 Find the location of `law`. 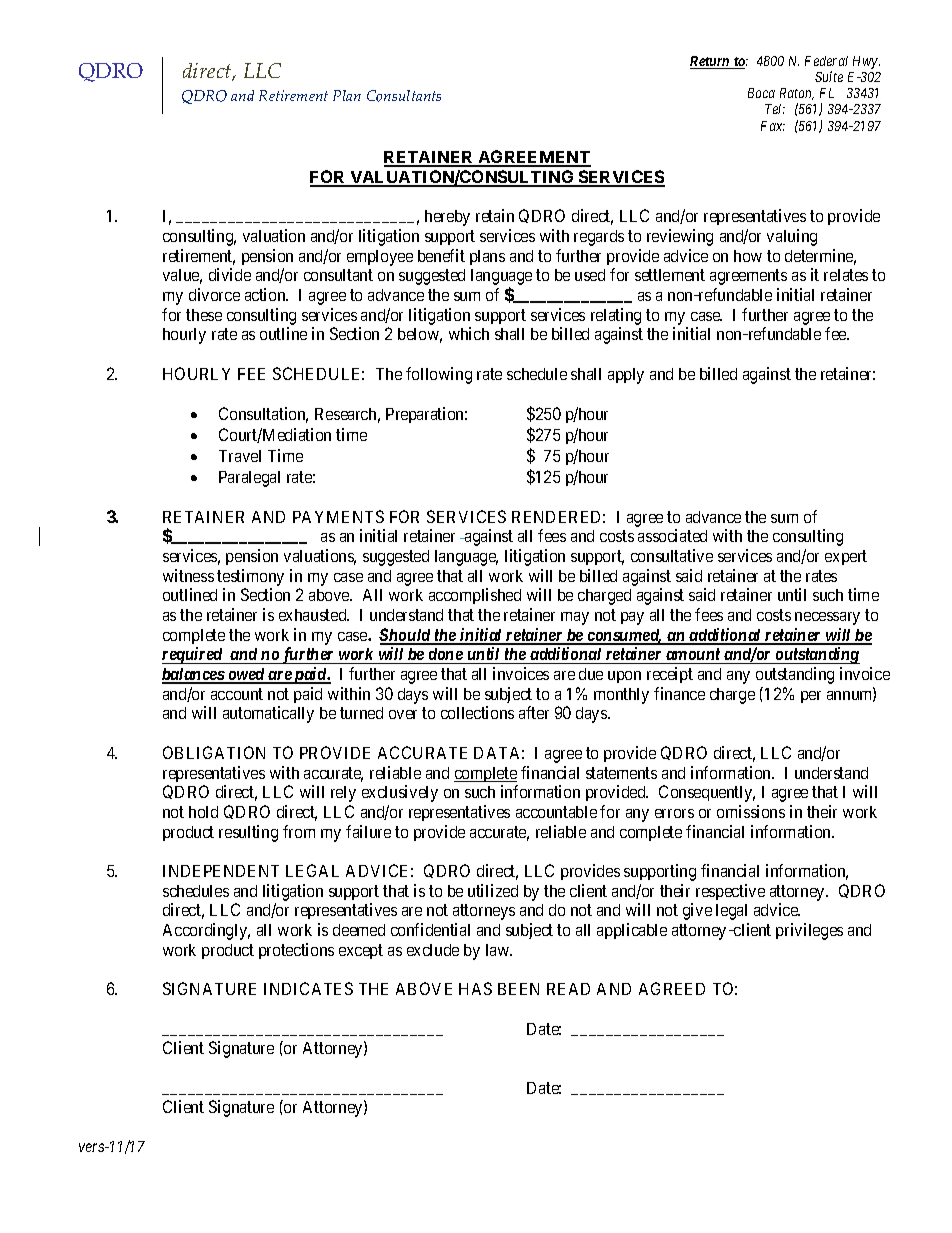

law is located at coordinates (499, 950).
